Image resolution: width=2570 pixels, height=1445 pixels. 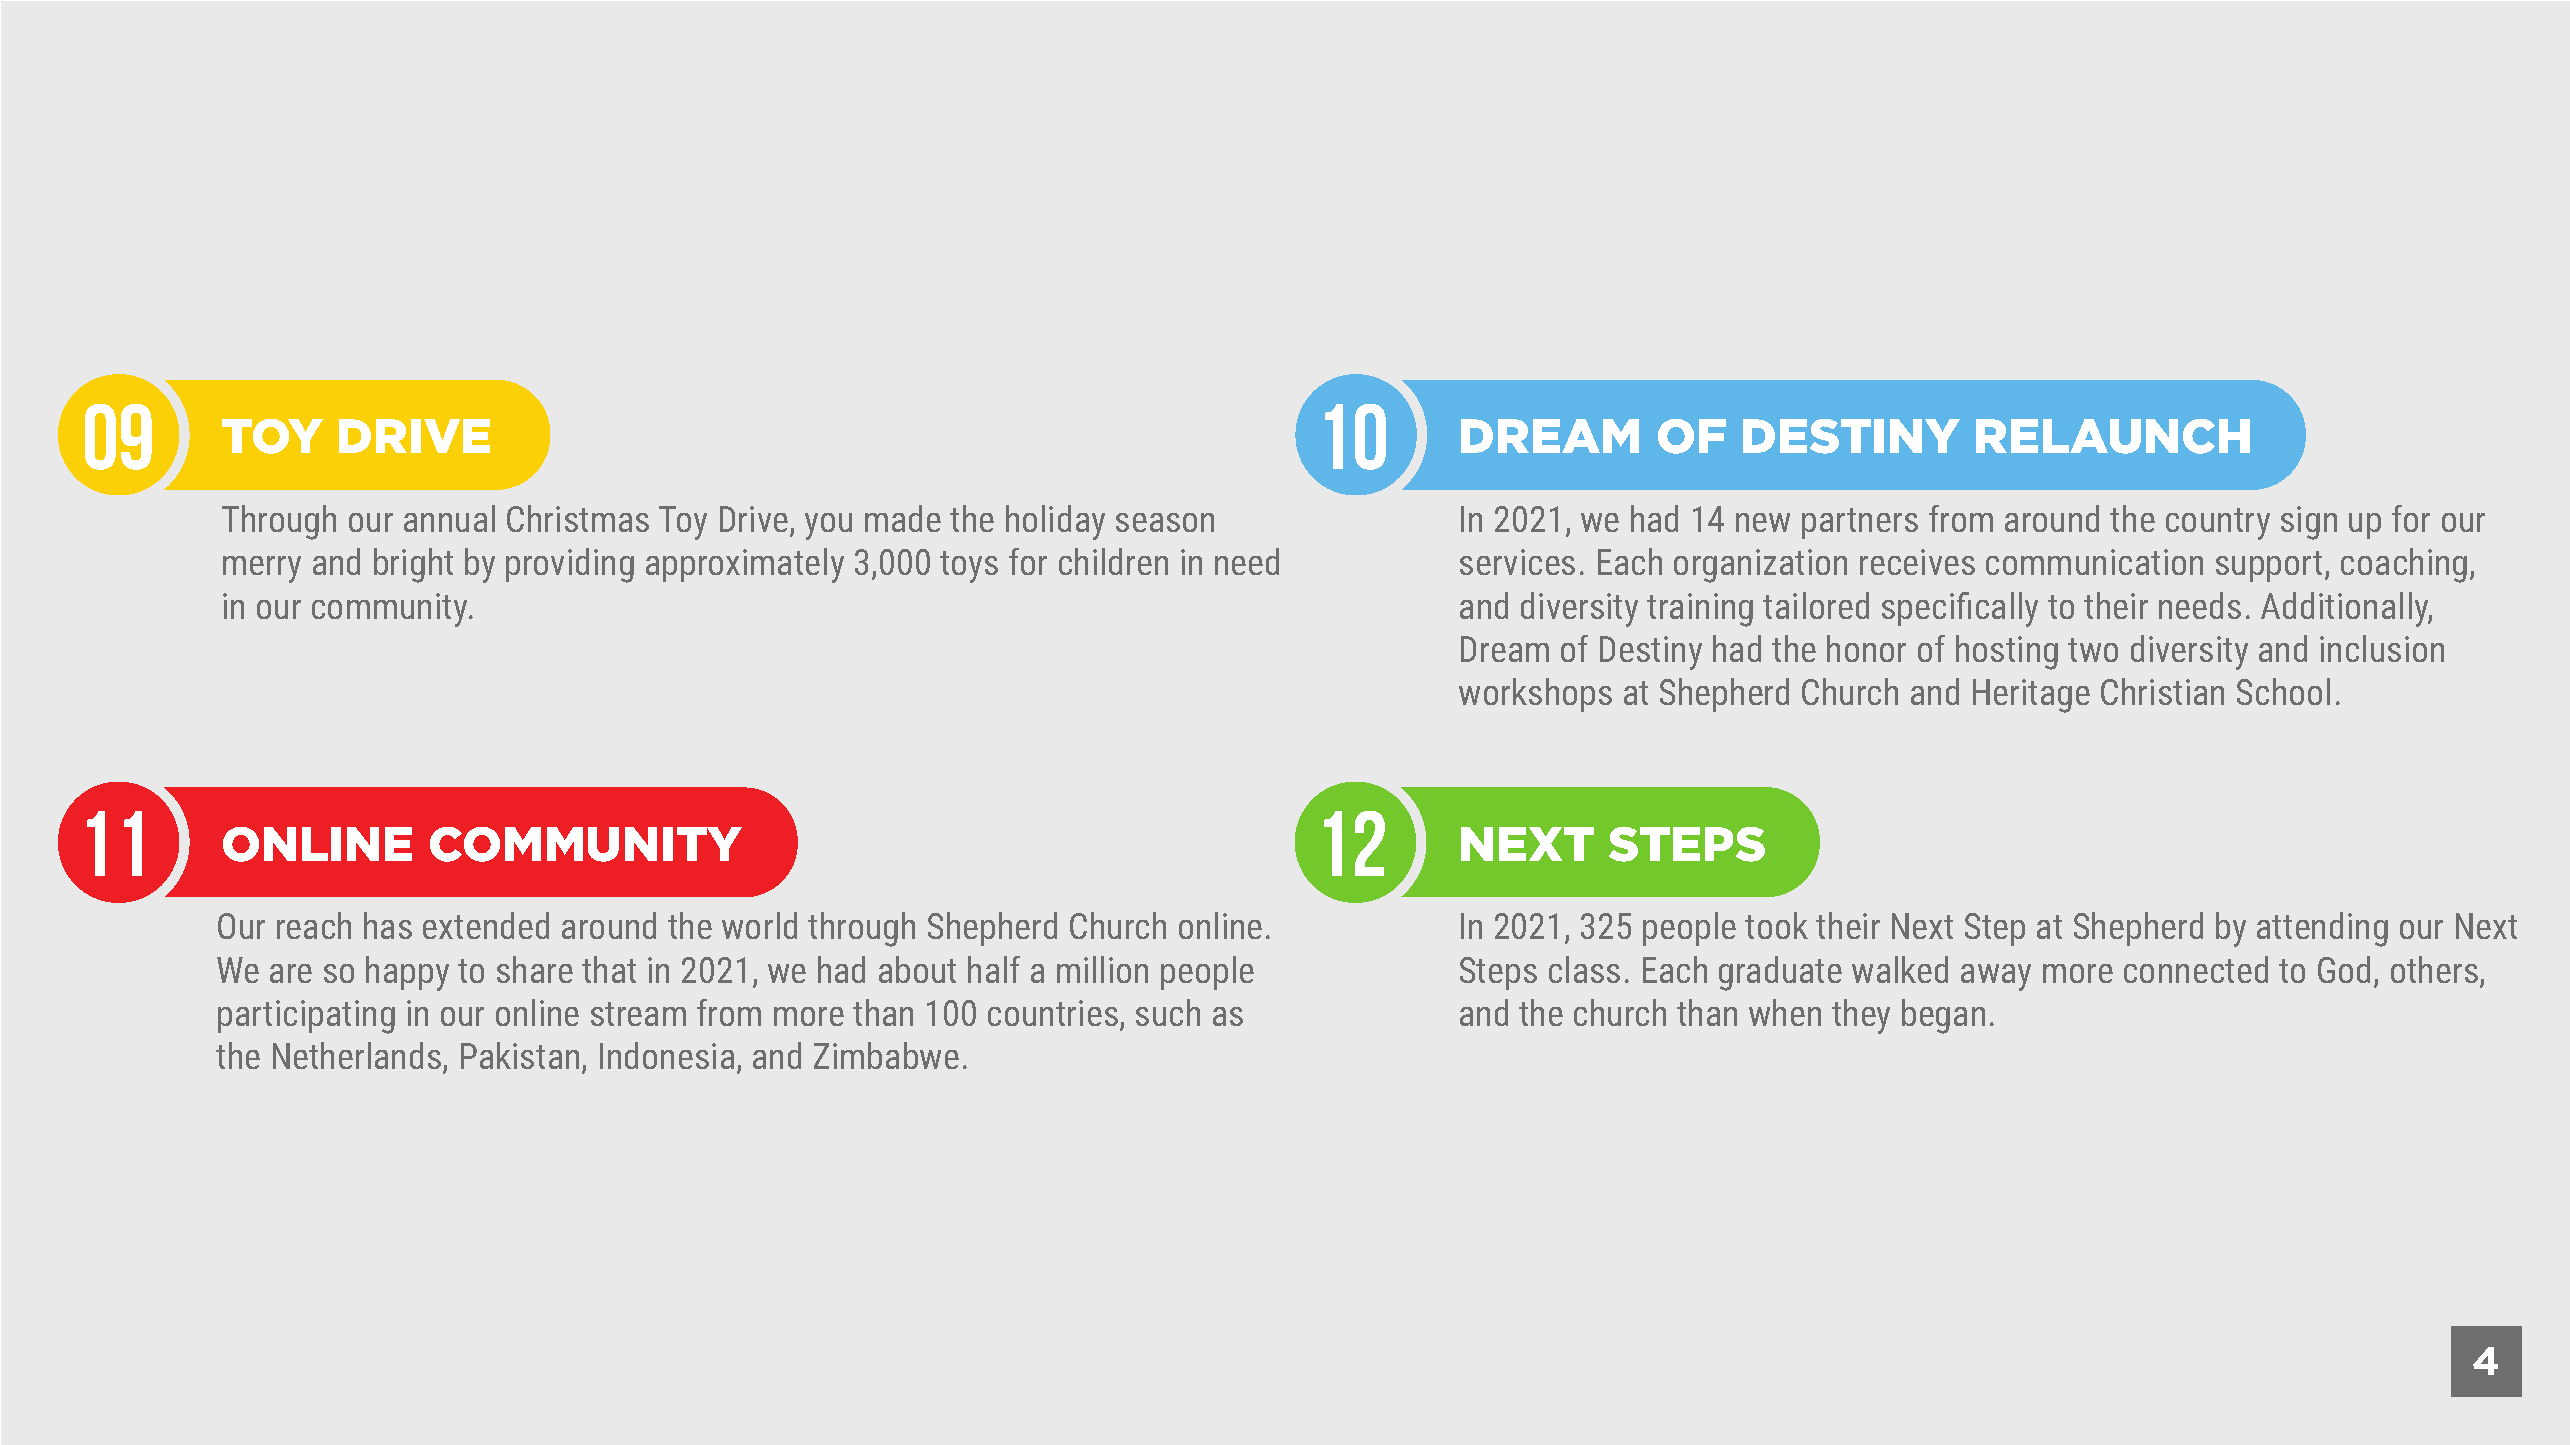 What do you see at coordinates (578, 518) in the screenshot?
I see `Christmas` at bounding box center [578, 518].
